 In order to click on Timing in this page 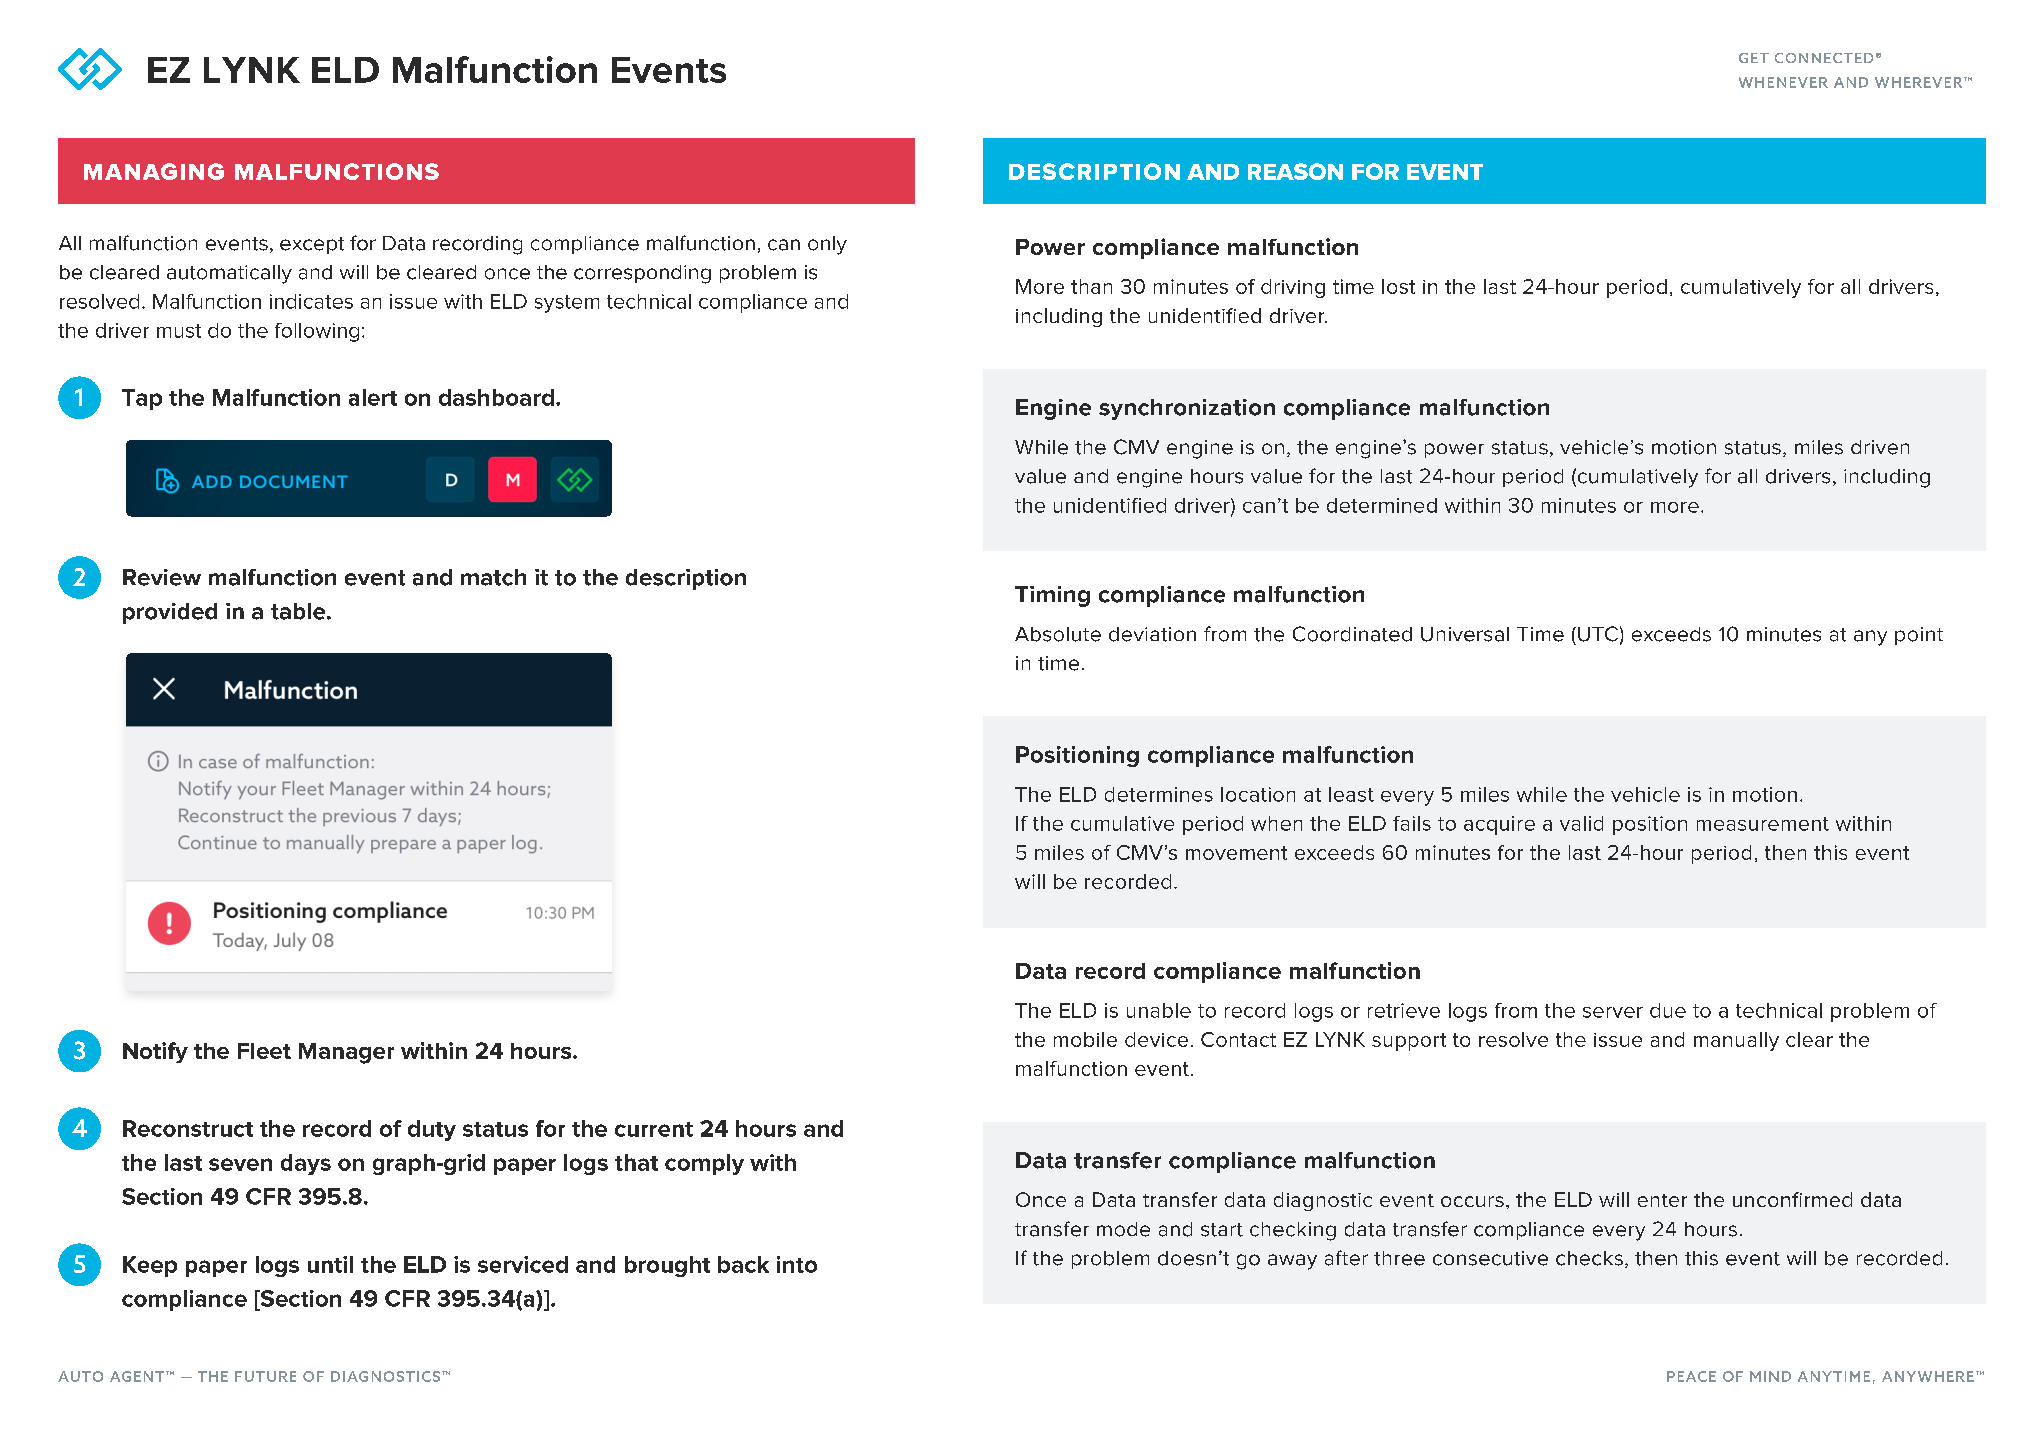, I will do `click(1052, 596)`.
